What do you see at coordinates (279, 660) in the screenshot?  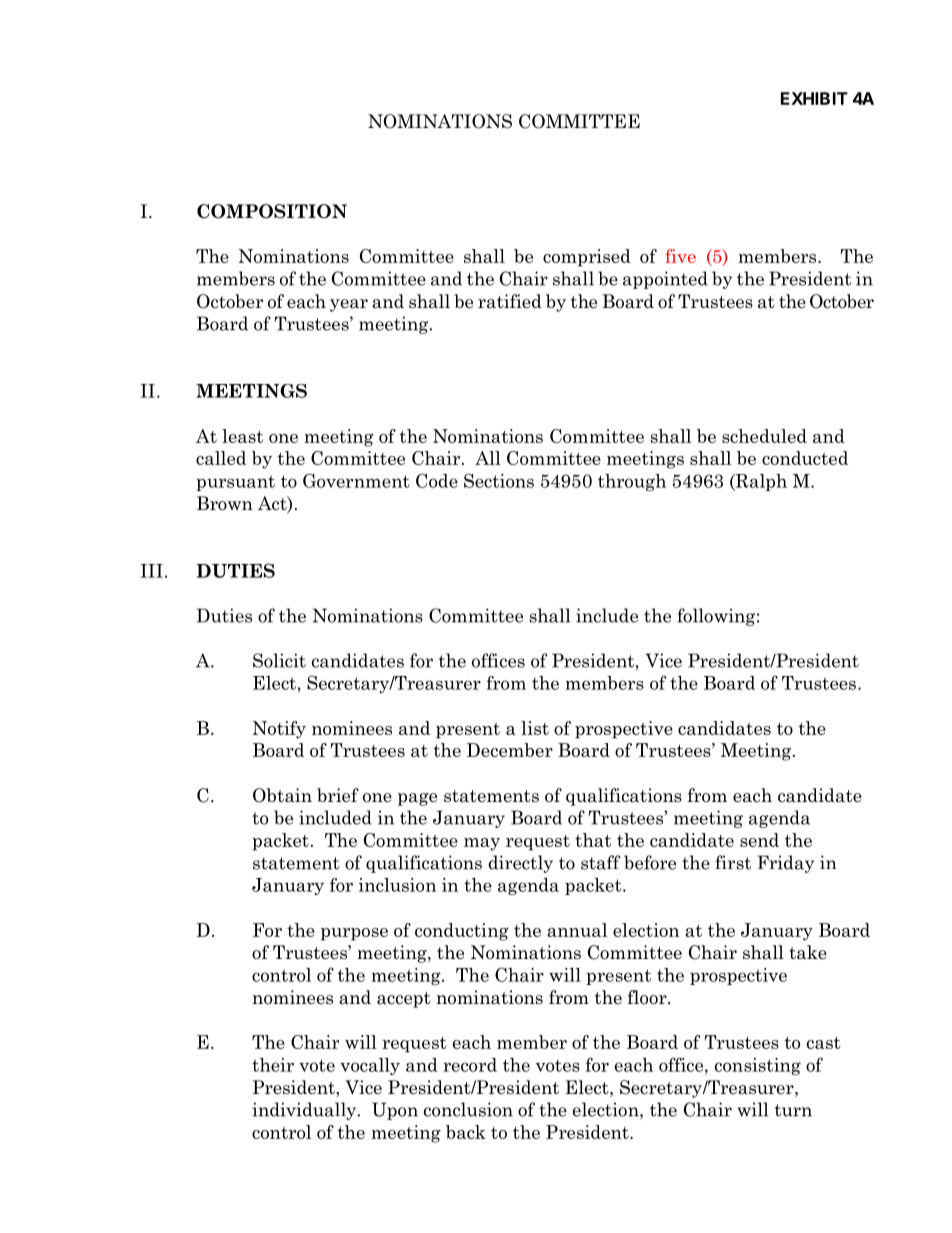 I see `Solicit` at bounding box center [279, 660].
